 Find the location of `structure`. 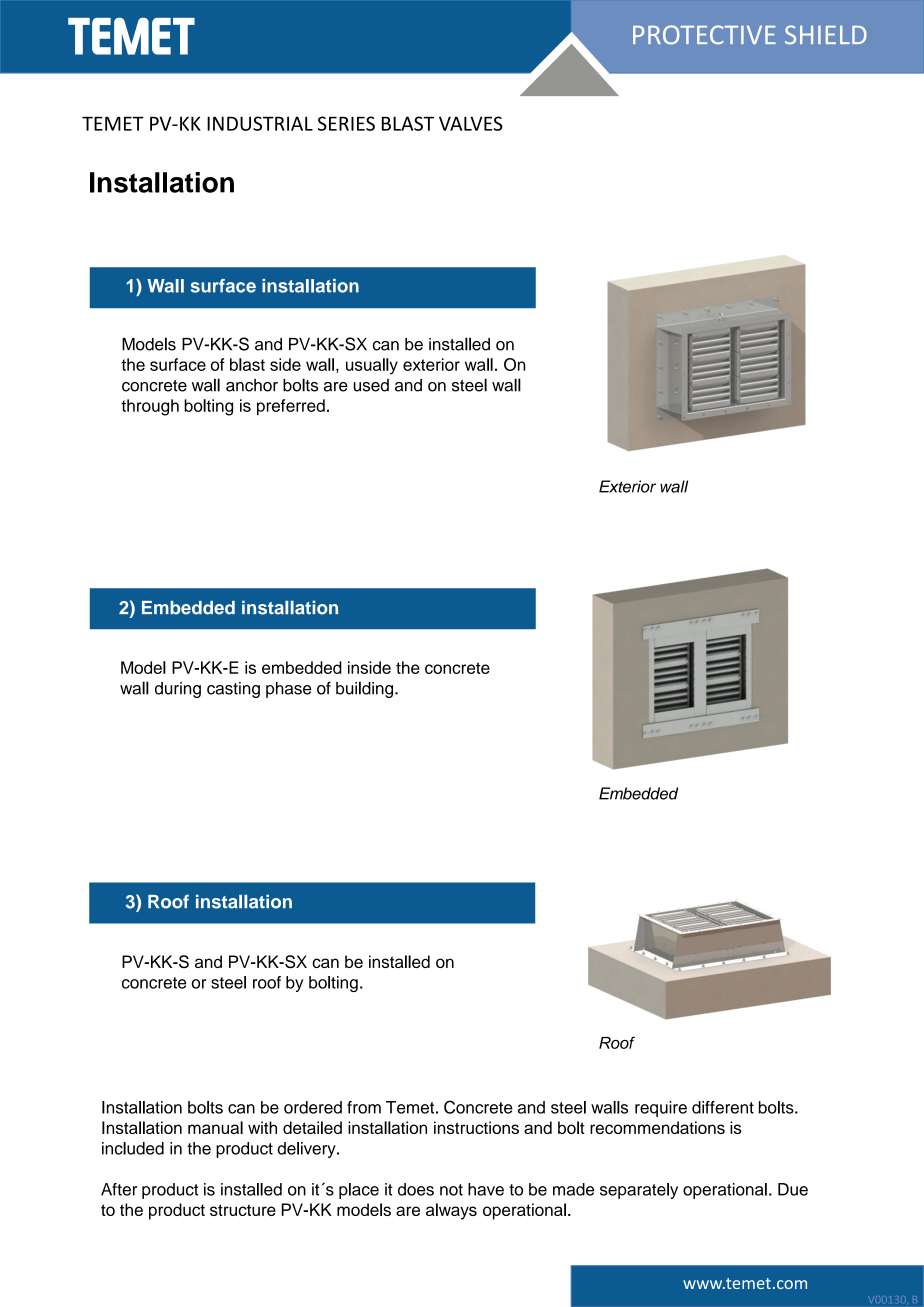

structure is located at coordinates (243, 1210).
